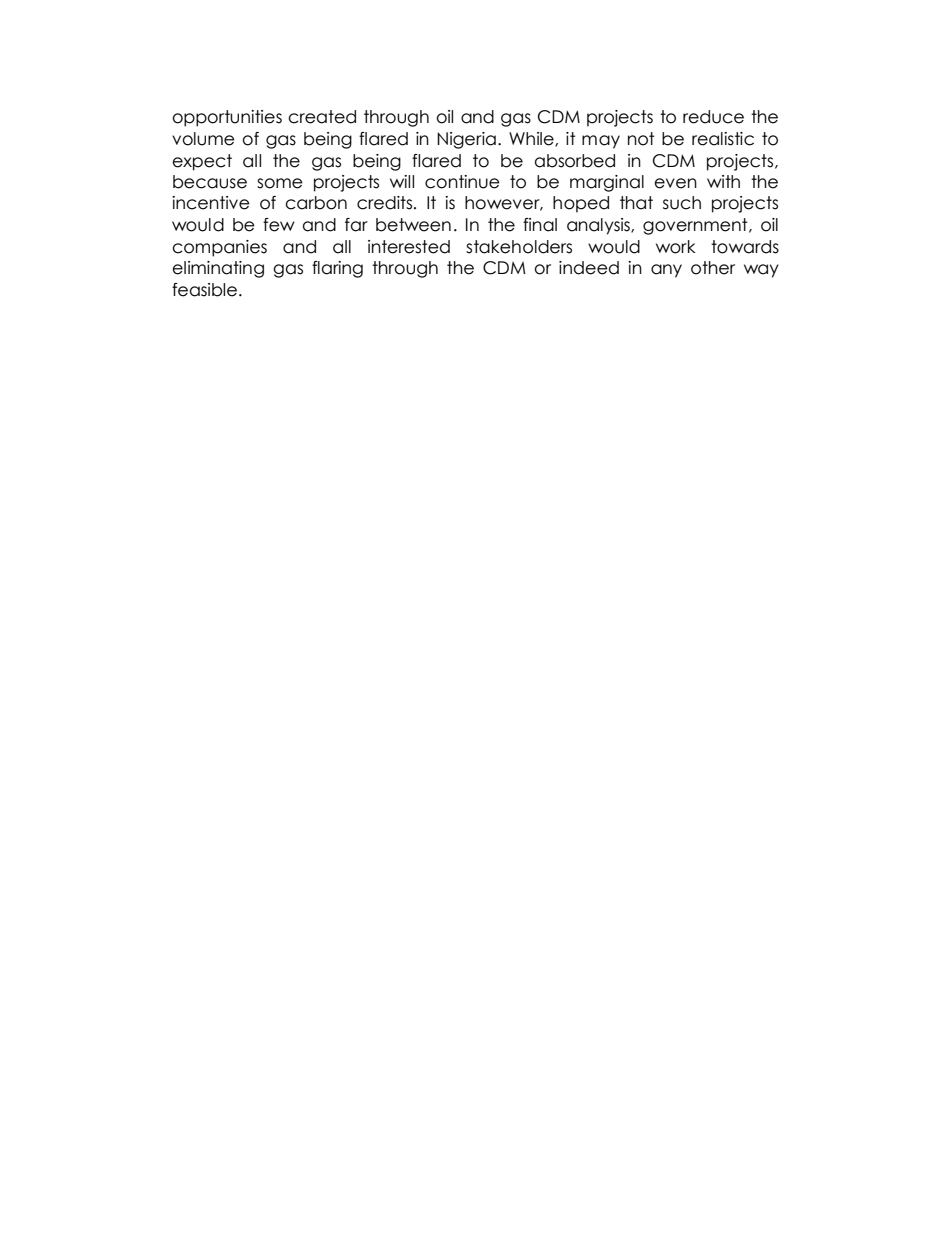 This screenshot has width=952, height=1233. I want to click on opportunities, so click(227, 118).
